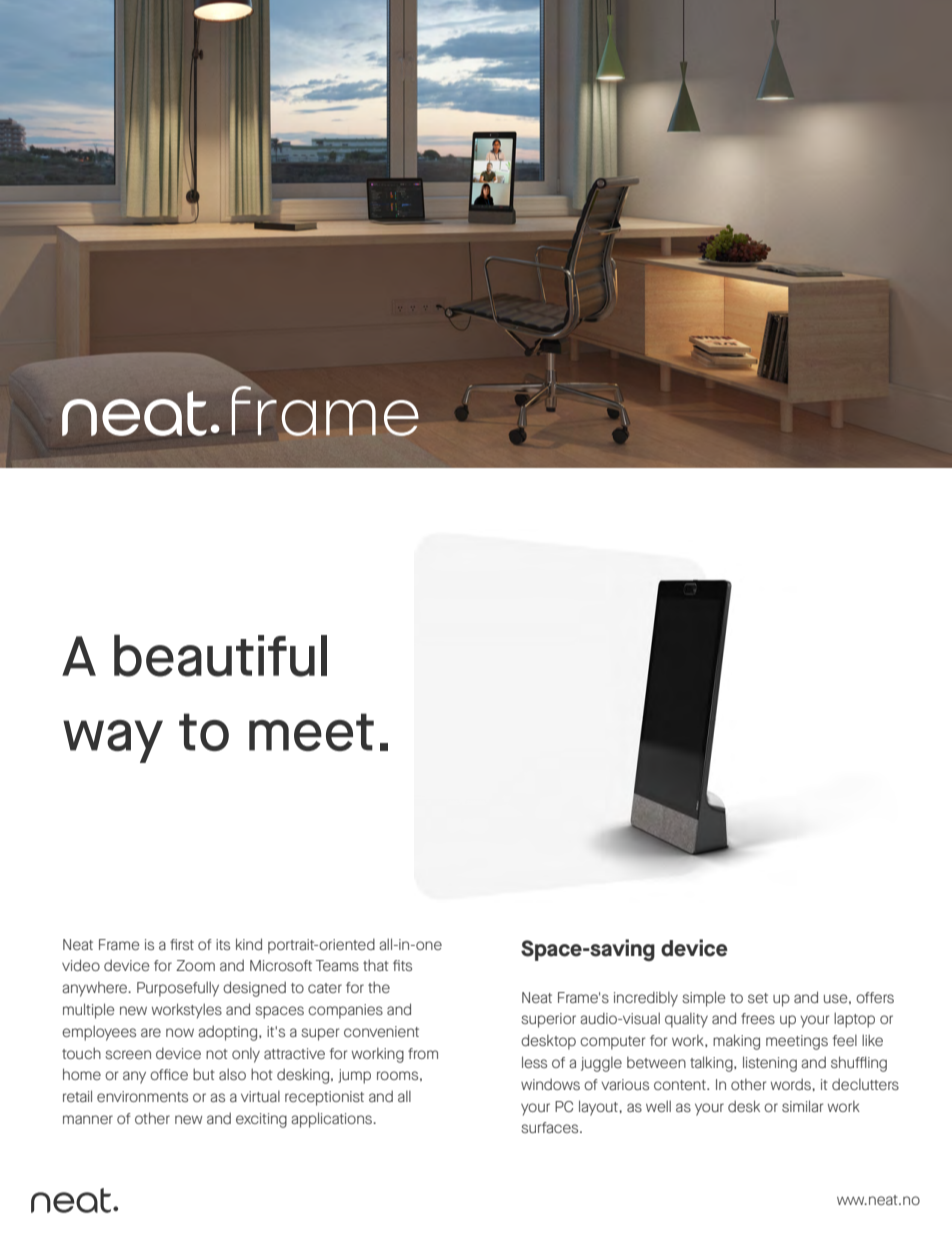  I want to click on fits, so click(402, 965).
